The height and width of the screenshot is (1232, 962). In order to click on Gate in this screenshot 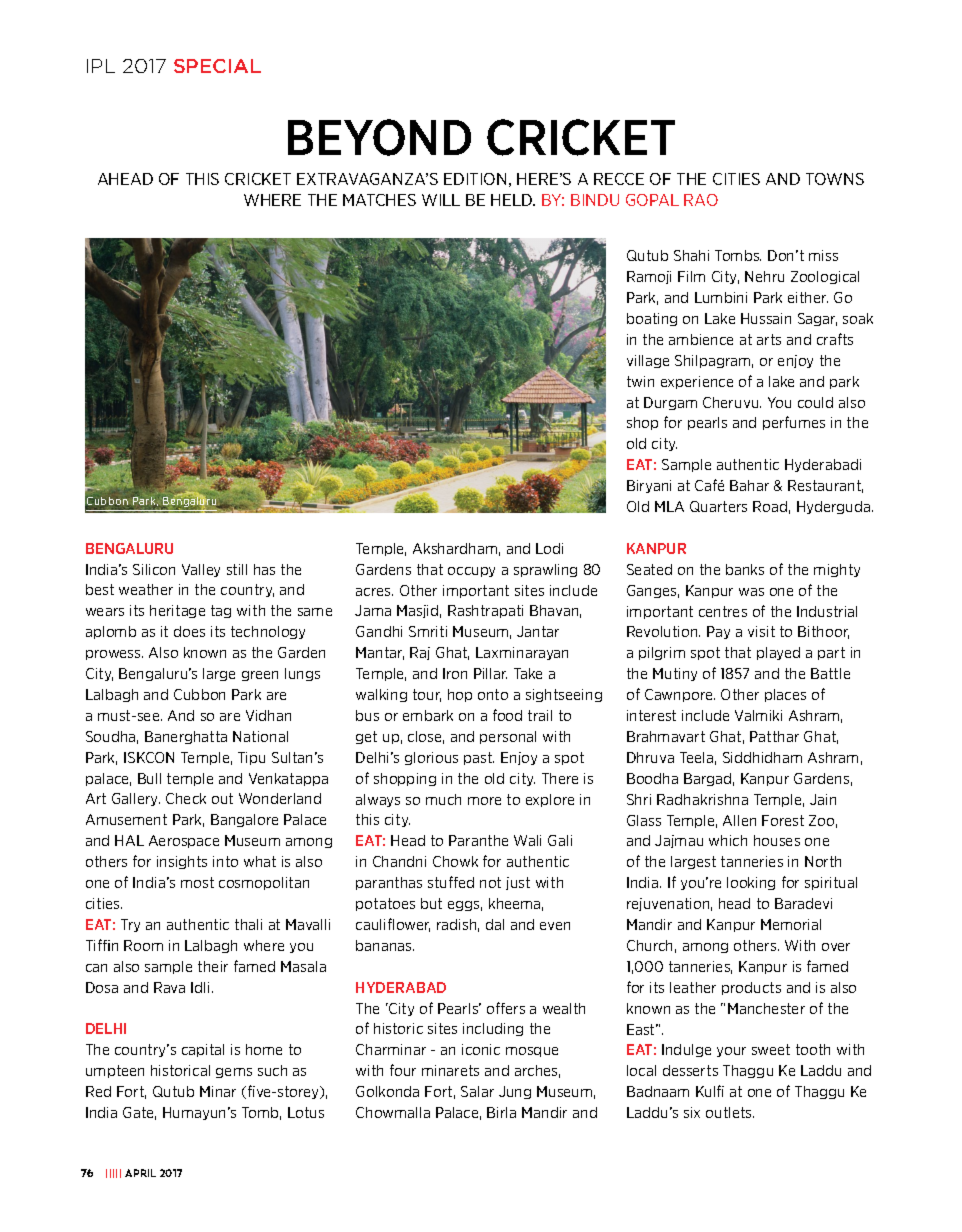, I will do `click(139, 1113)`.
